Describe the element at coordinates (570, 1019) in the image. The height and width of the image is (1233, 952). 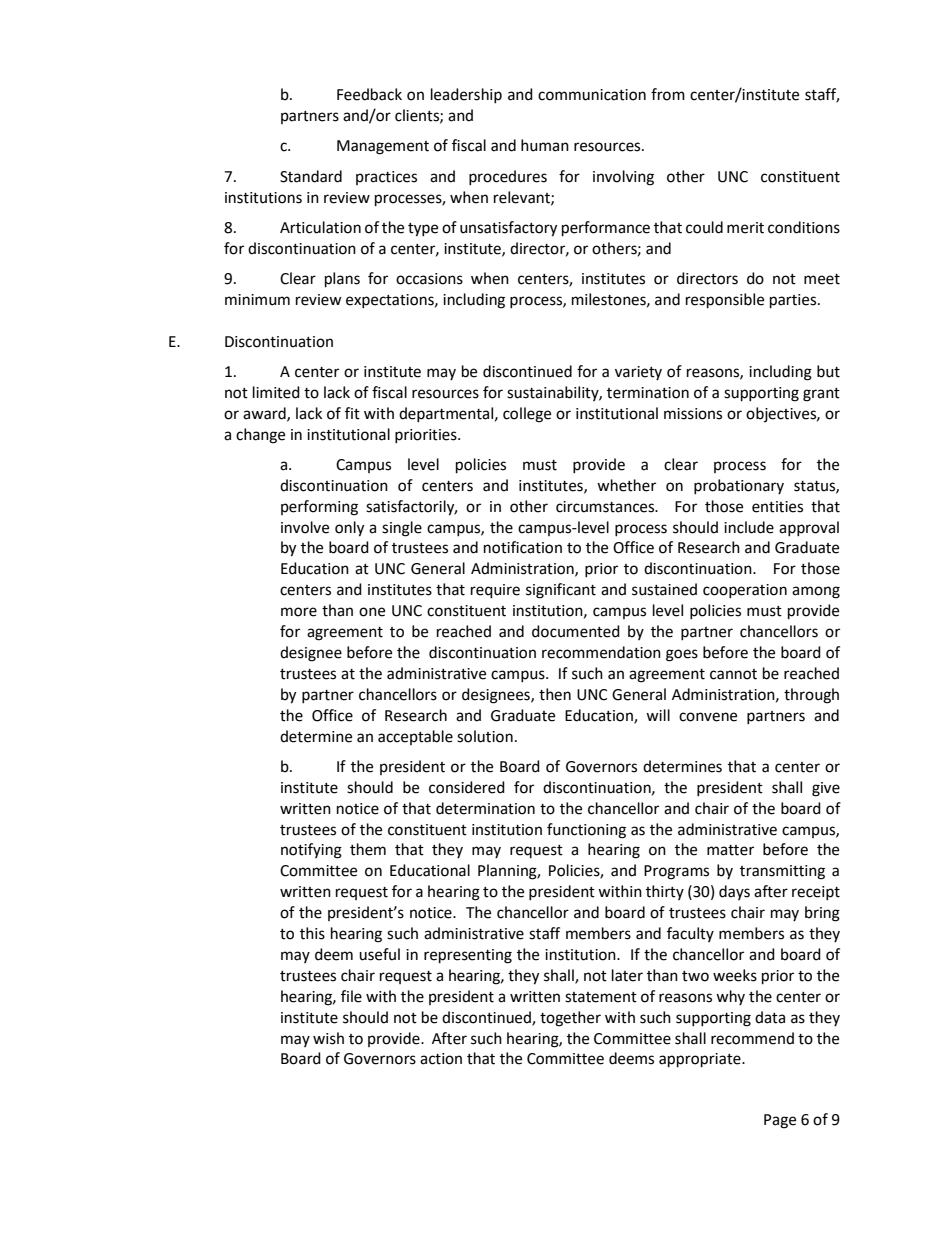
I see `together` at that location.
